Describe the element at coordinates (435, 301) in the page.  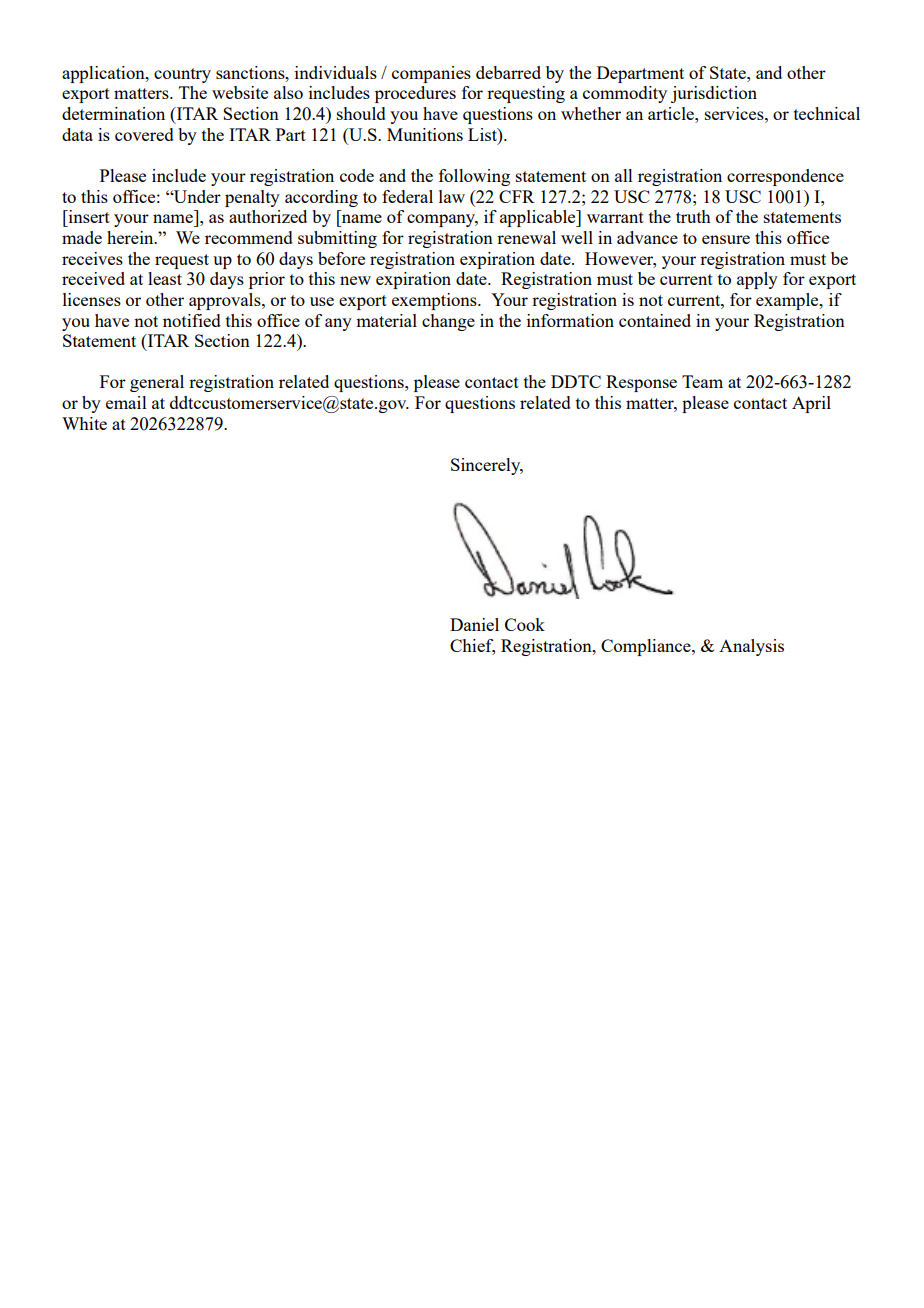
I see `exemptions` at that location.
